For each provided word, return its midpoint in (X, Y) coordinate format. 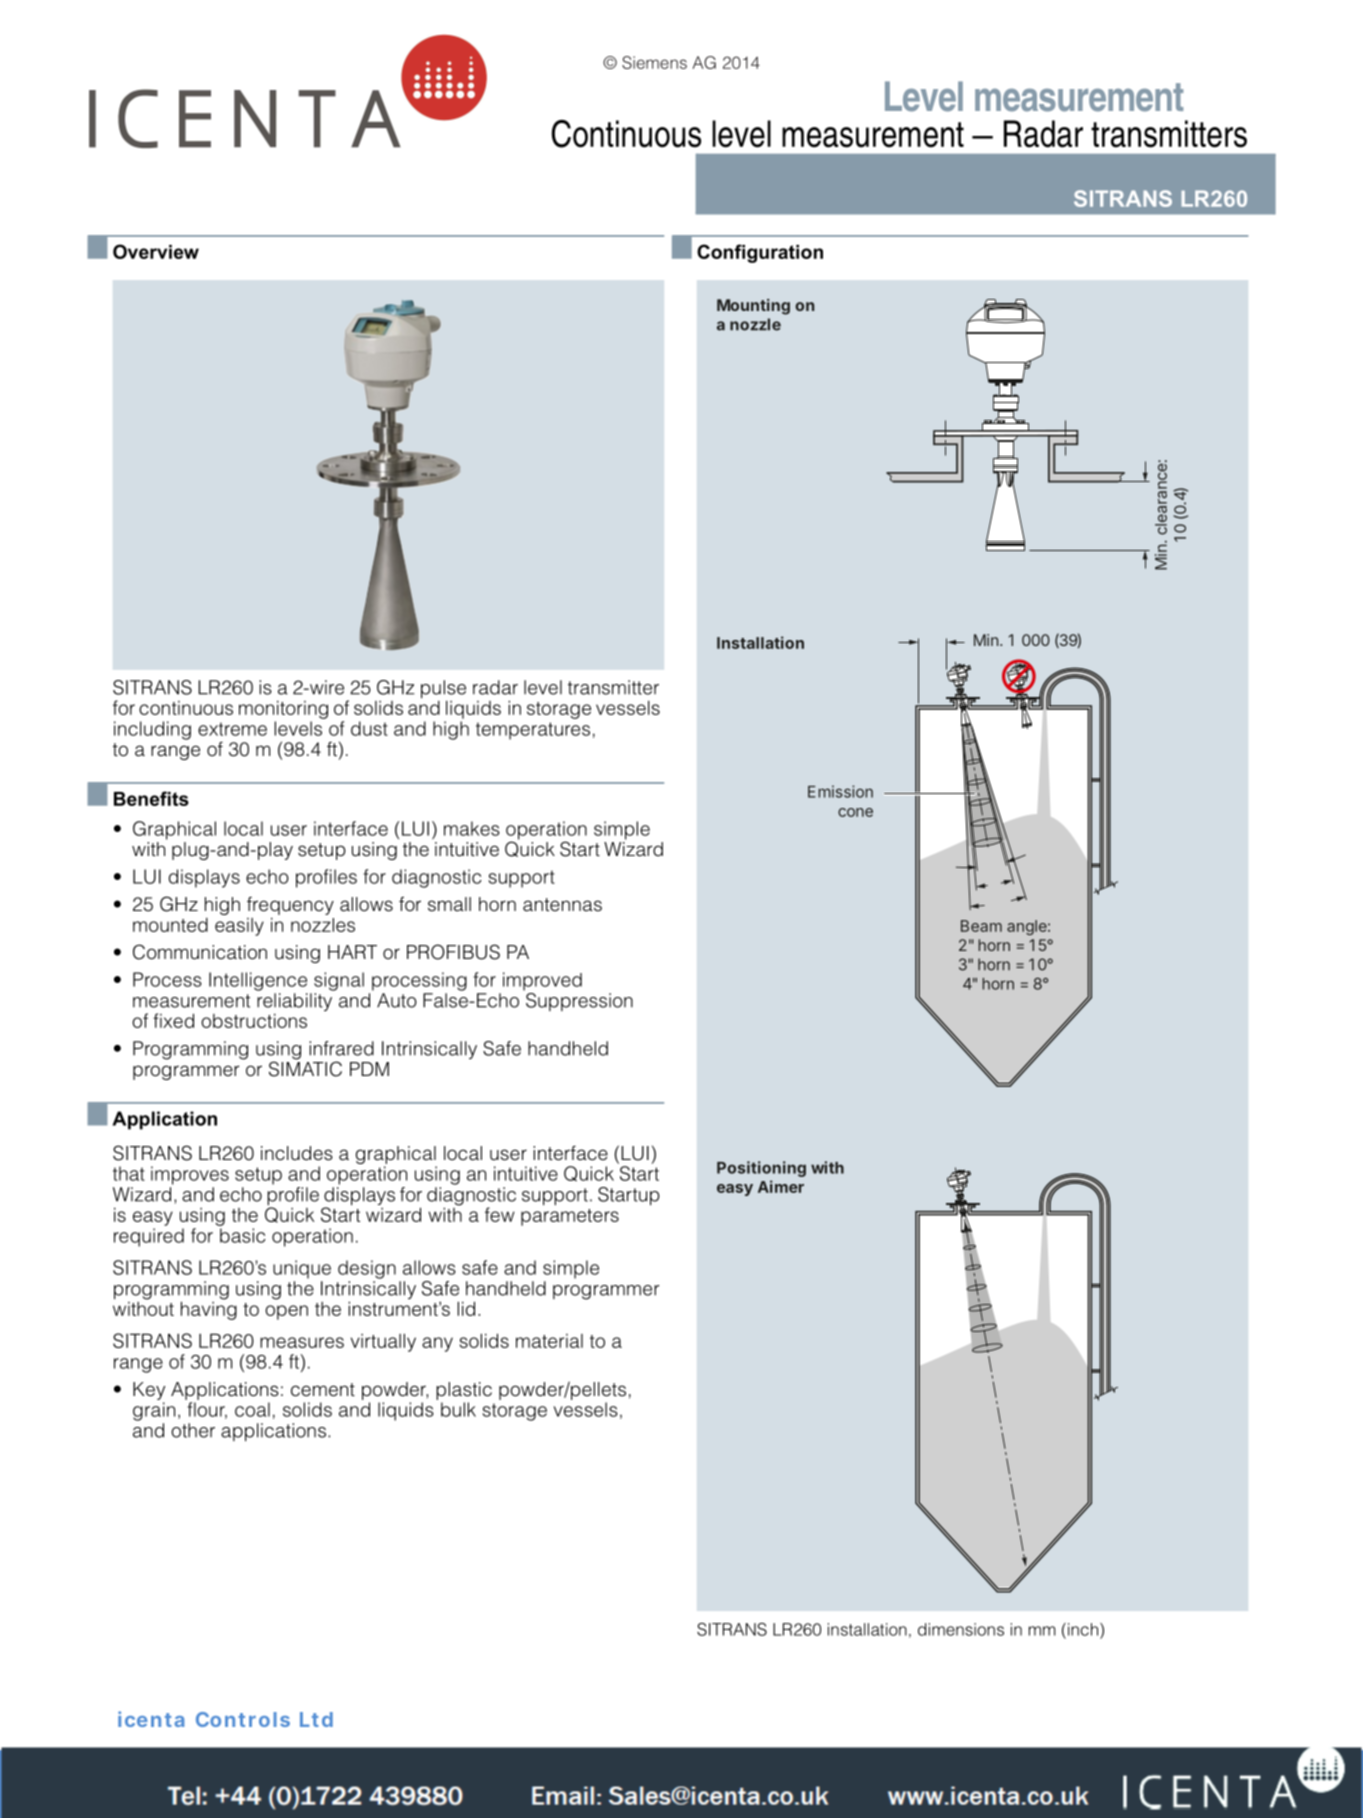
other (193, 1430)
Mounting (753, 307)
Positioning (761, 1169)
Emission (840, 791)
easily (239, 927)
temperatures (533, 731)
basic (242, 1235)
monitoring (283, 709)
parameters (570, 1217)
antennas (562, 905)
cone (855, 812)
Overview (156, 251)
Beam (981, 926)
